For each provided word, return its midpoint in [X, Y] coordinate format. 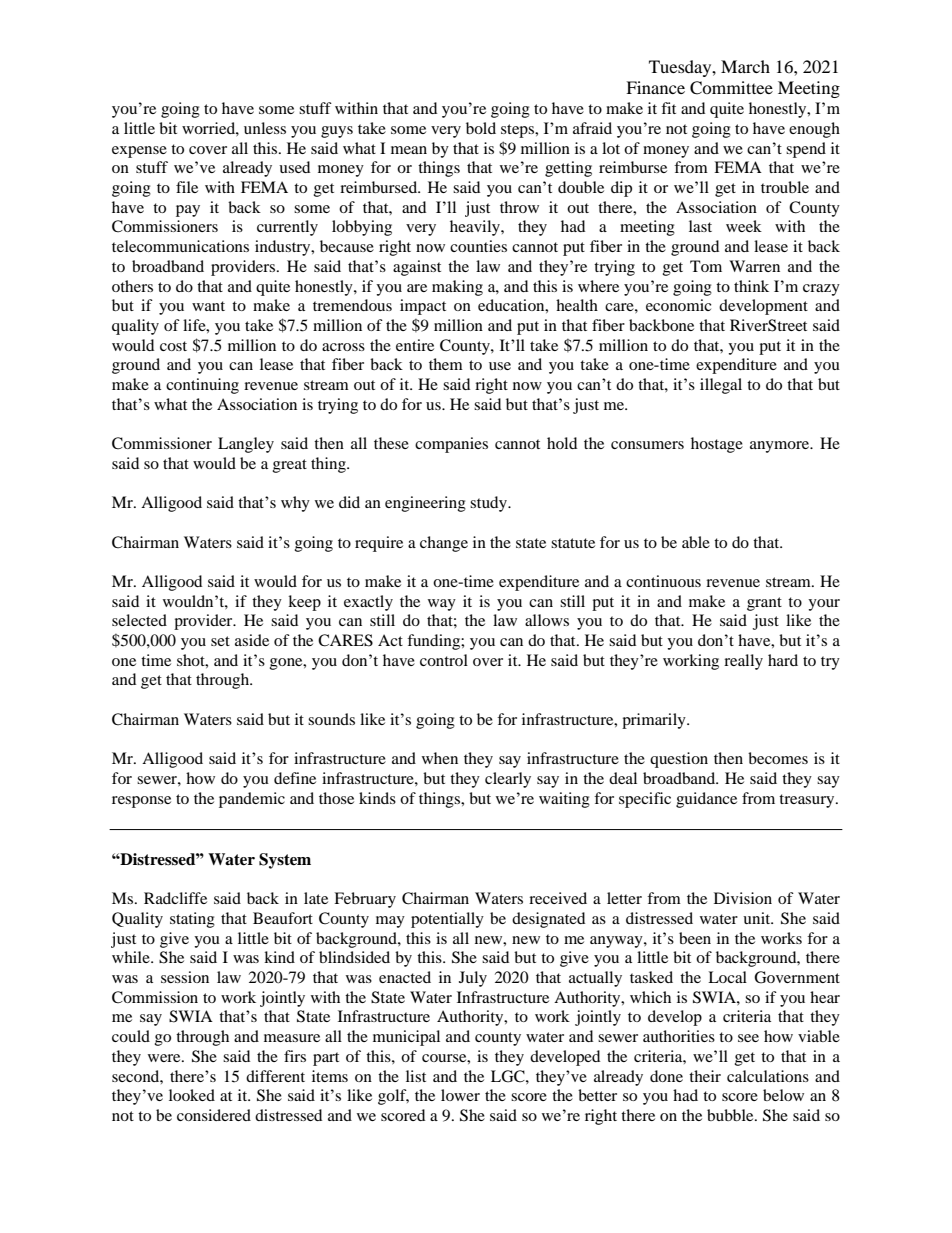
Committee [731, 88]
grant [764, 604]
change [444, 544]
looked [192, 1095]
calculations [768, 1076]
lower [460, 1095]
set [220, 641]
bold [481, 128]
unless [265, 128]
